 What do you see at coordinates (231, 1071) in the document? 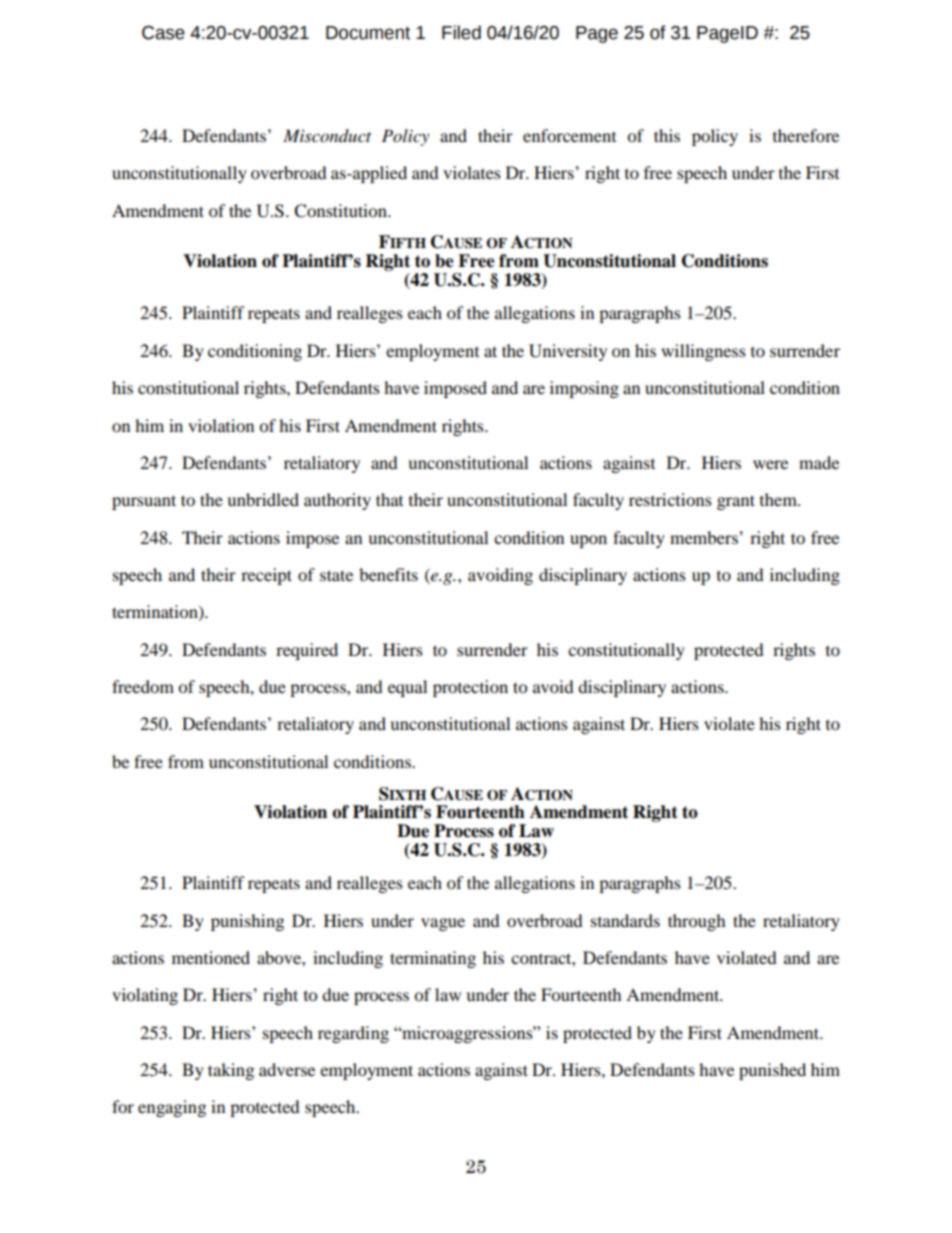
I see `taking` at bounding box center [231, 1071].
